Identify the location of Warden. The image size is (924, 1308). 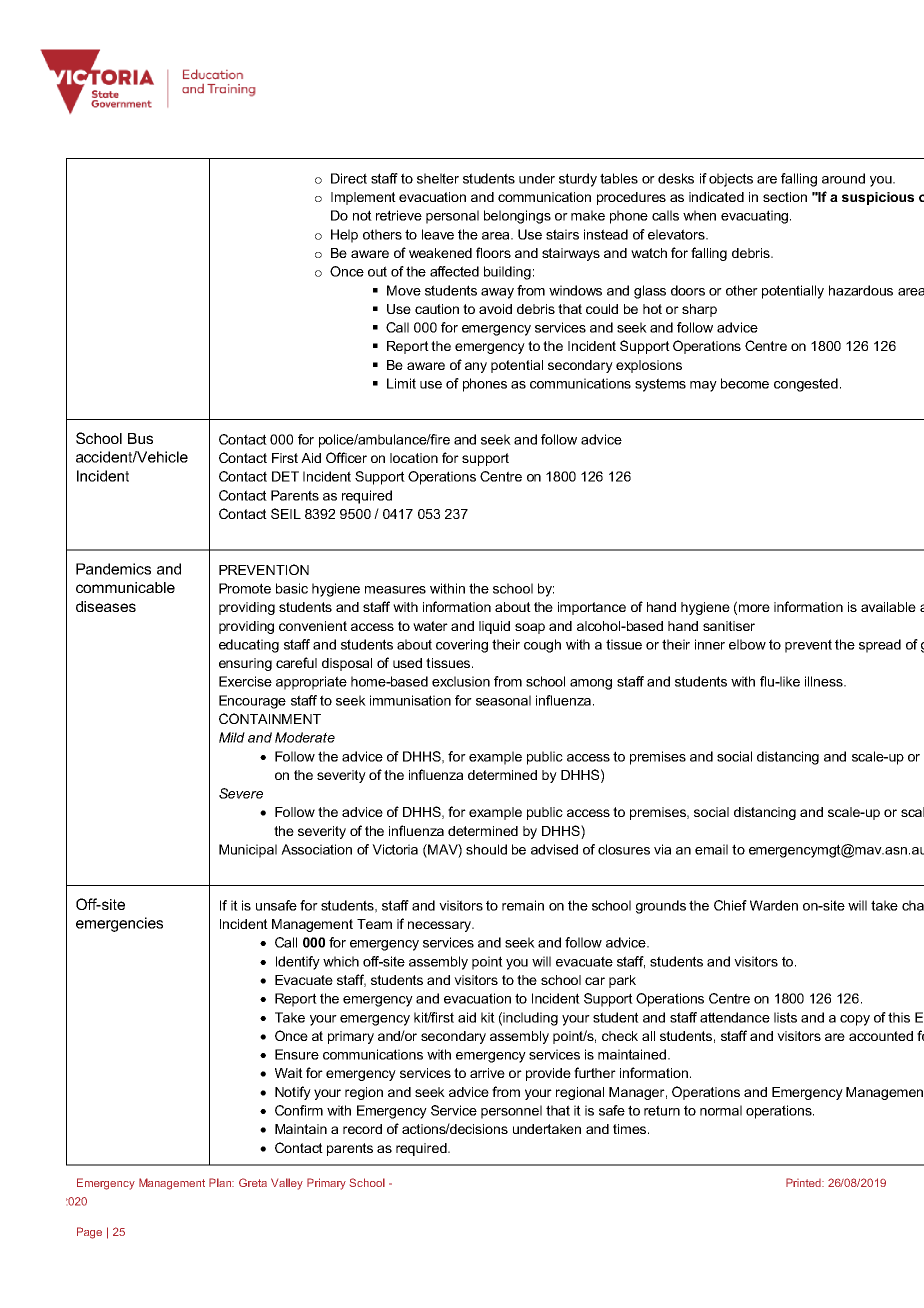
(774, 905).
